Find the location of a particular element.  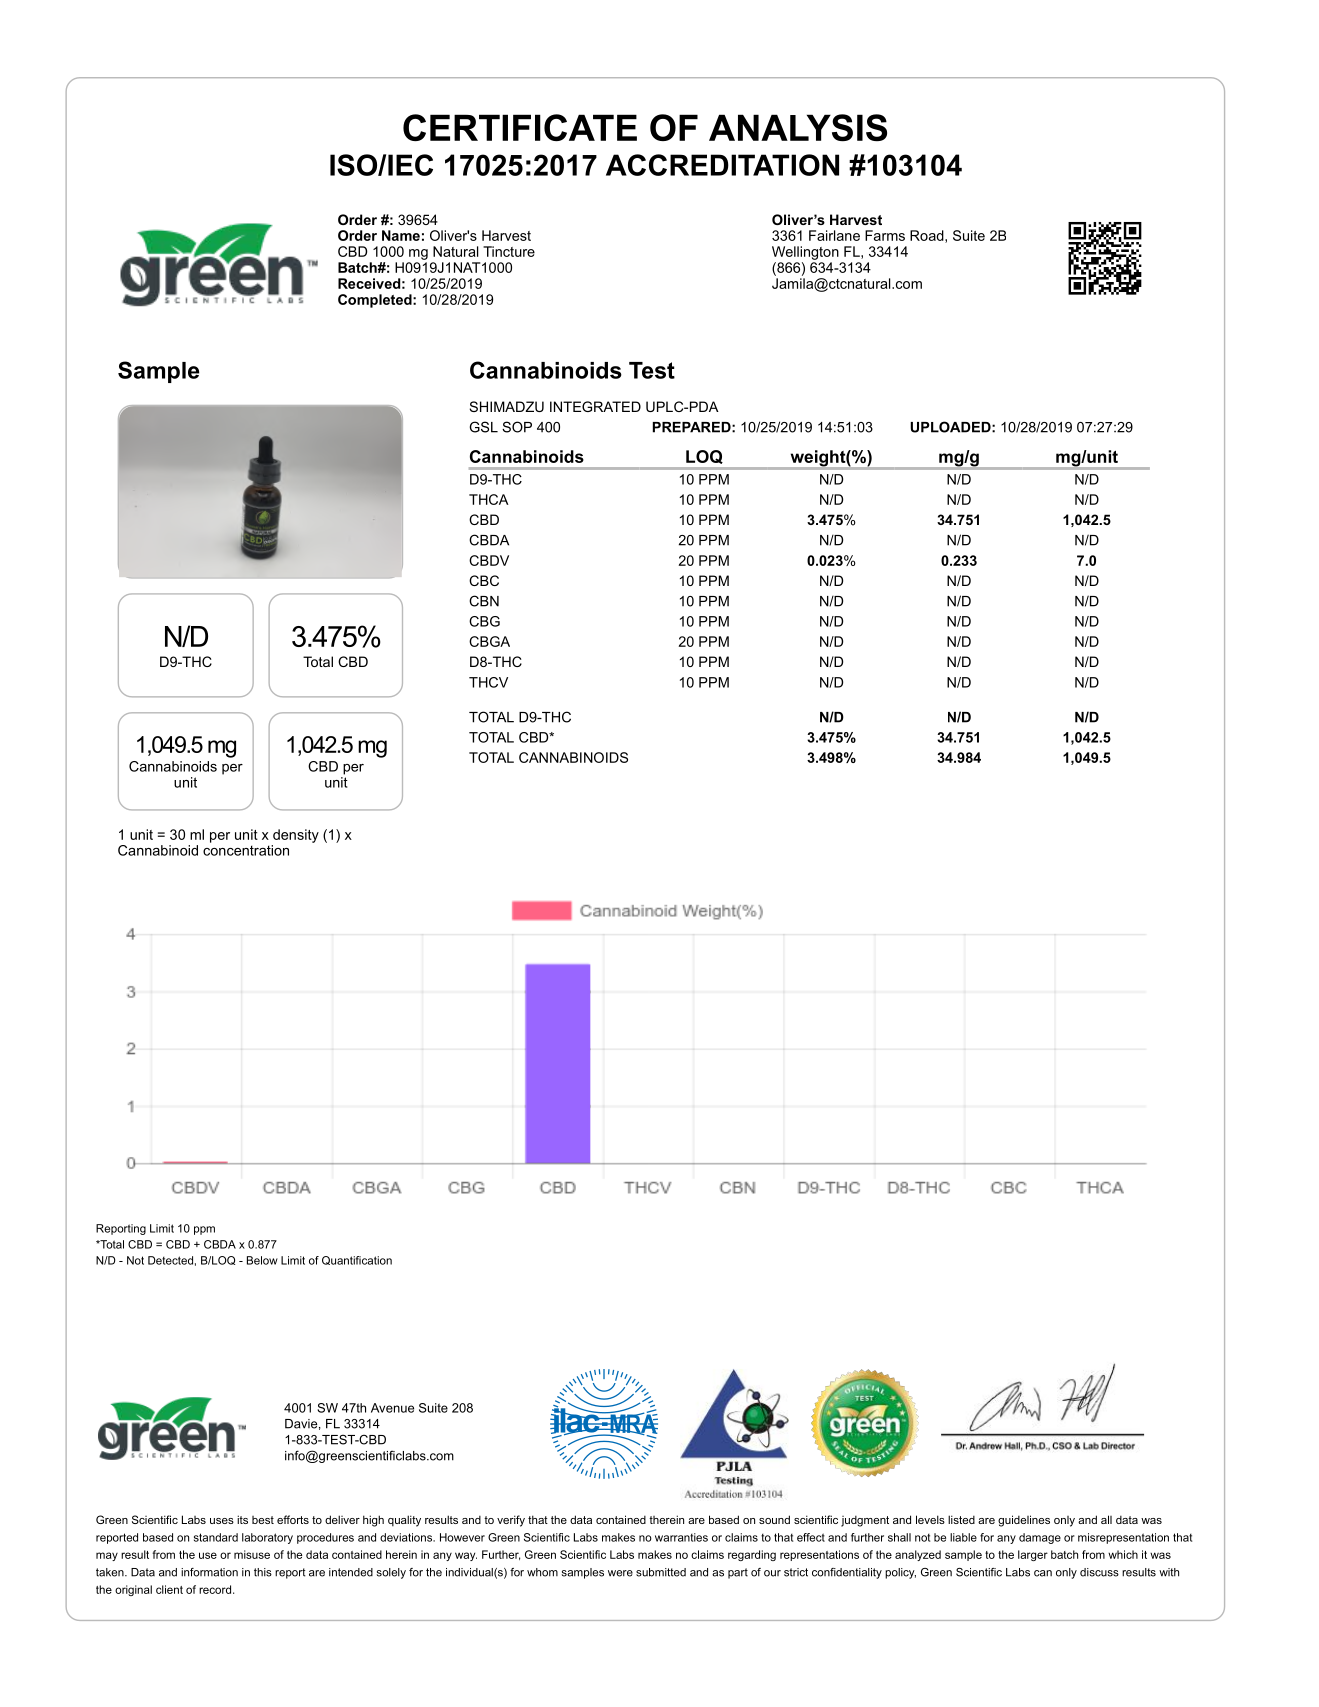

ACCREDITATION is located at coordinates (722, 165).
